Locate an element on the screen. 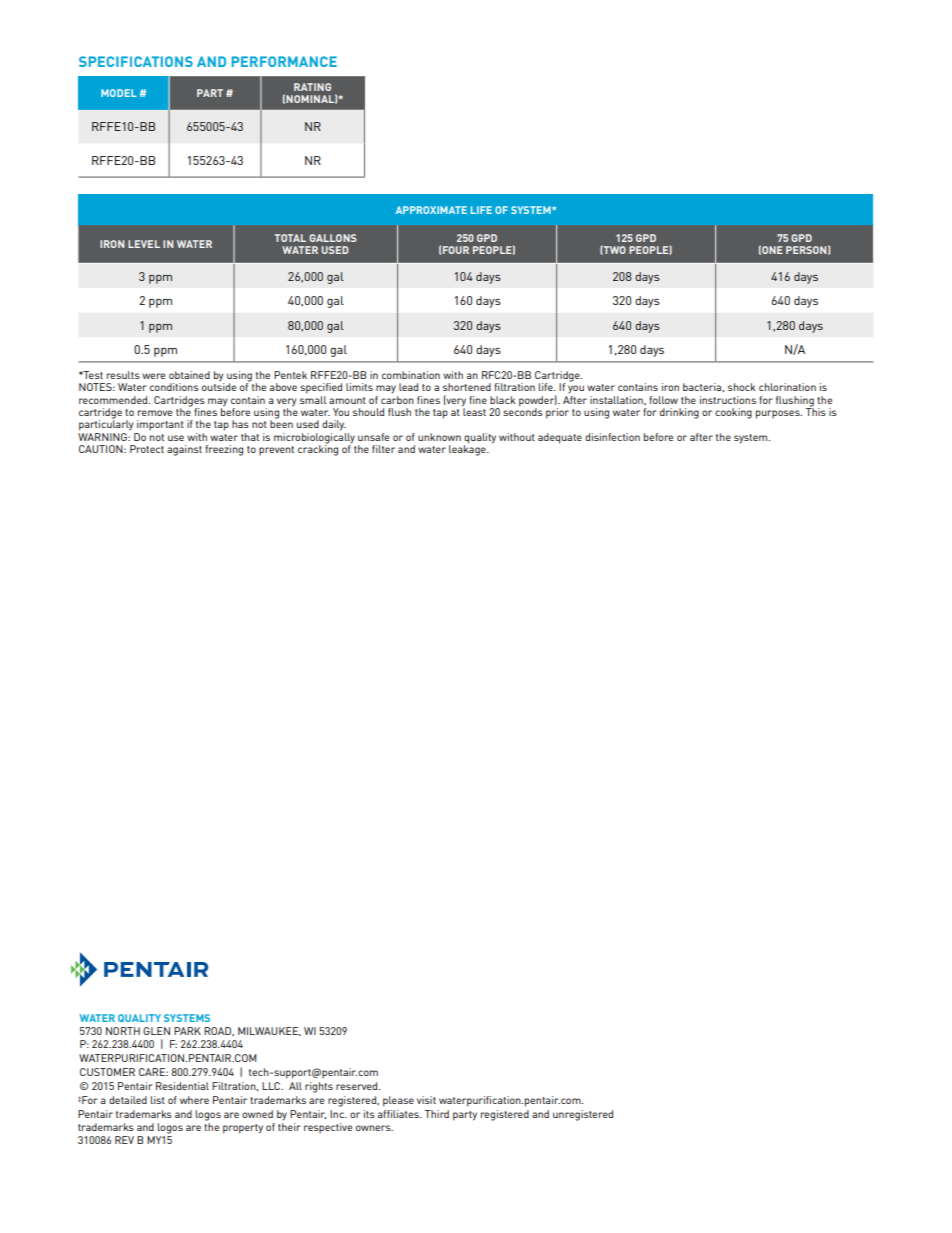  instructions is located at coordinates (728, 400).
